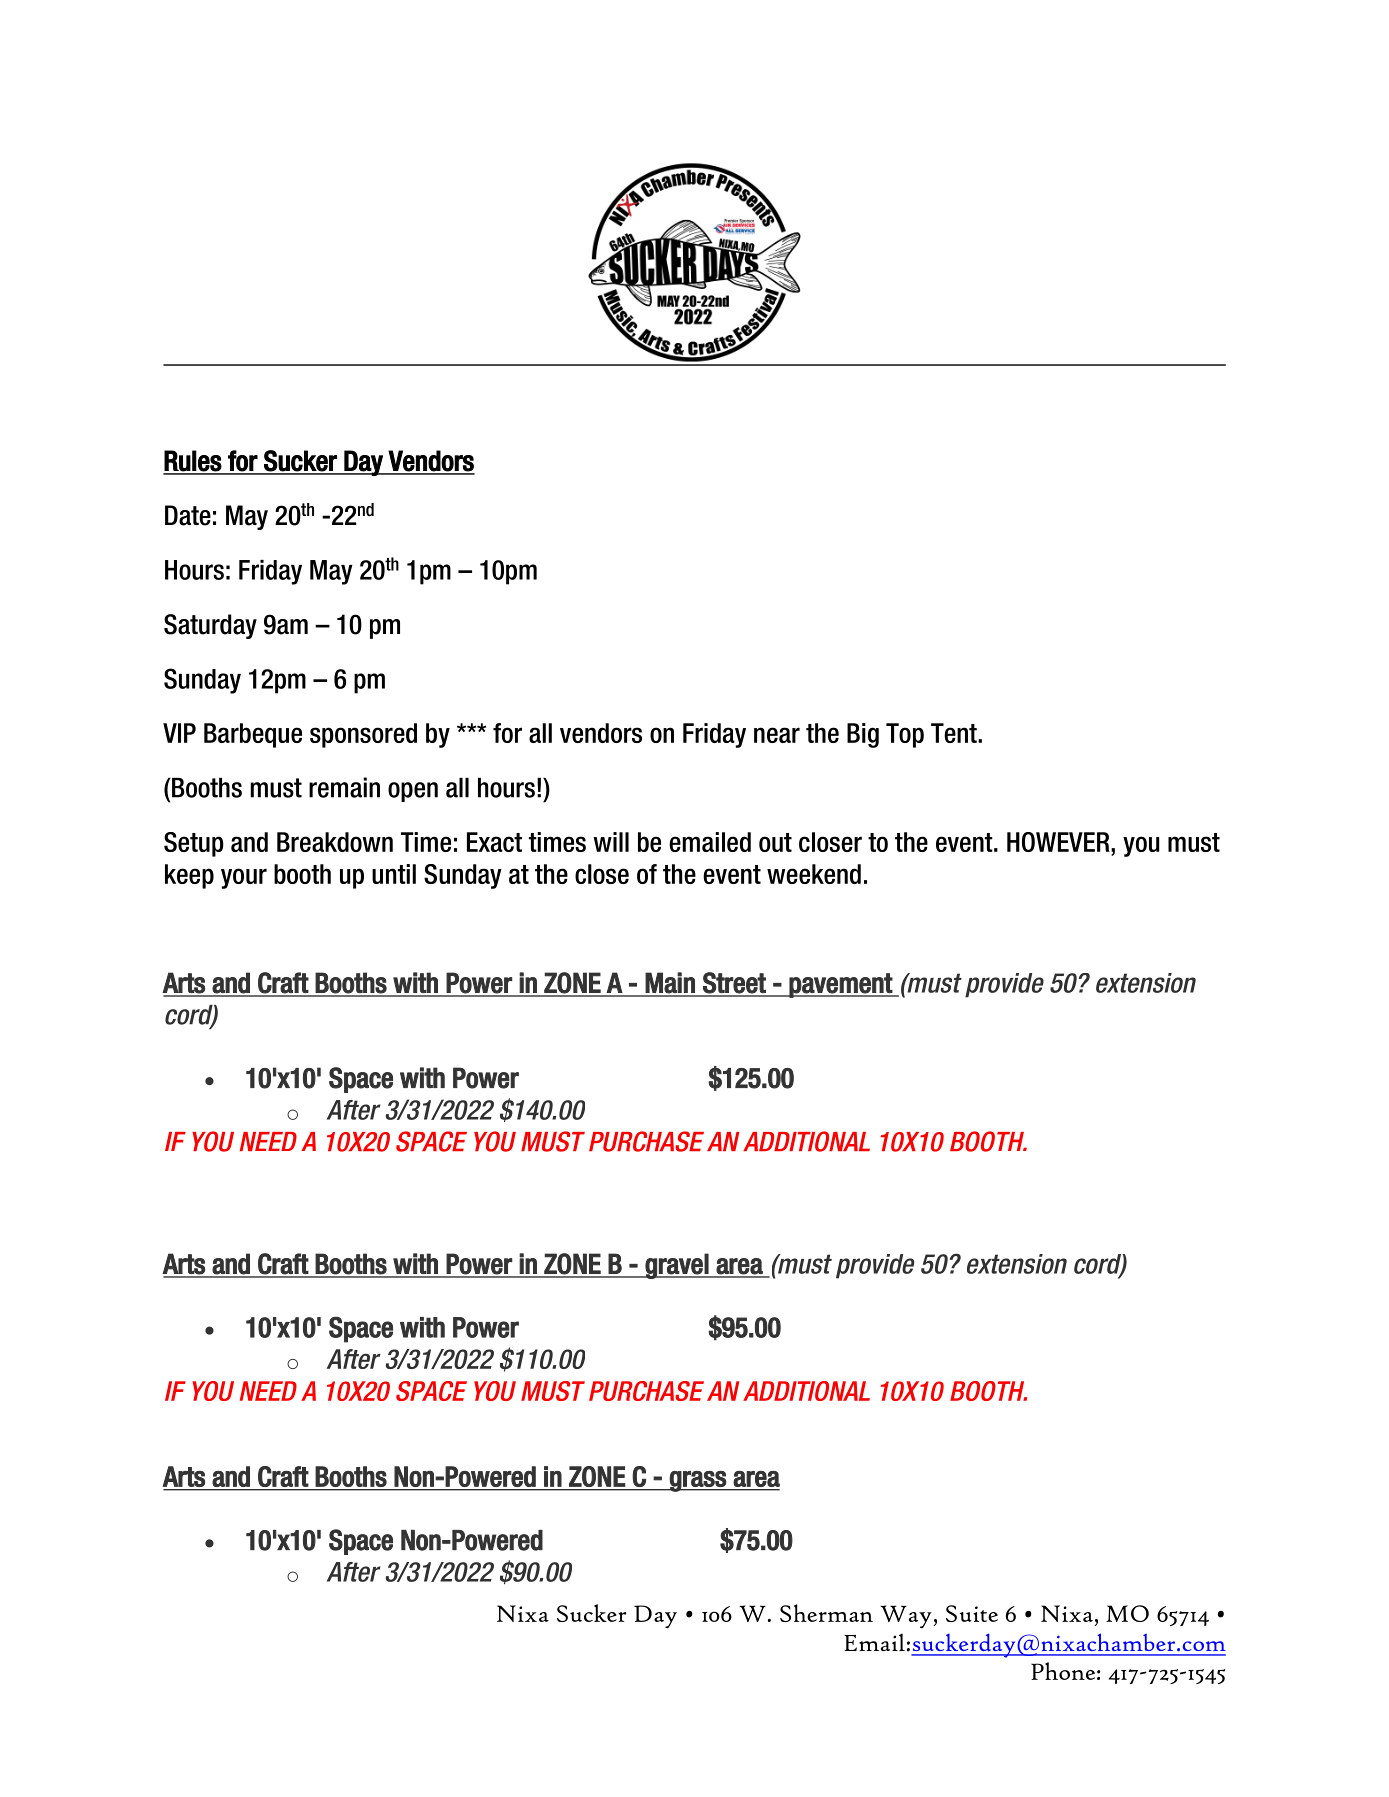  What do you see at coordinates (814, 874) in the screenshot?
I see `weekend` at bounding box center [814, 874].
